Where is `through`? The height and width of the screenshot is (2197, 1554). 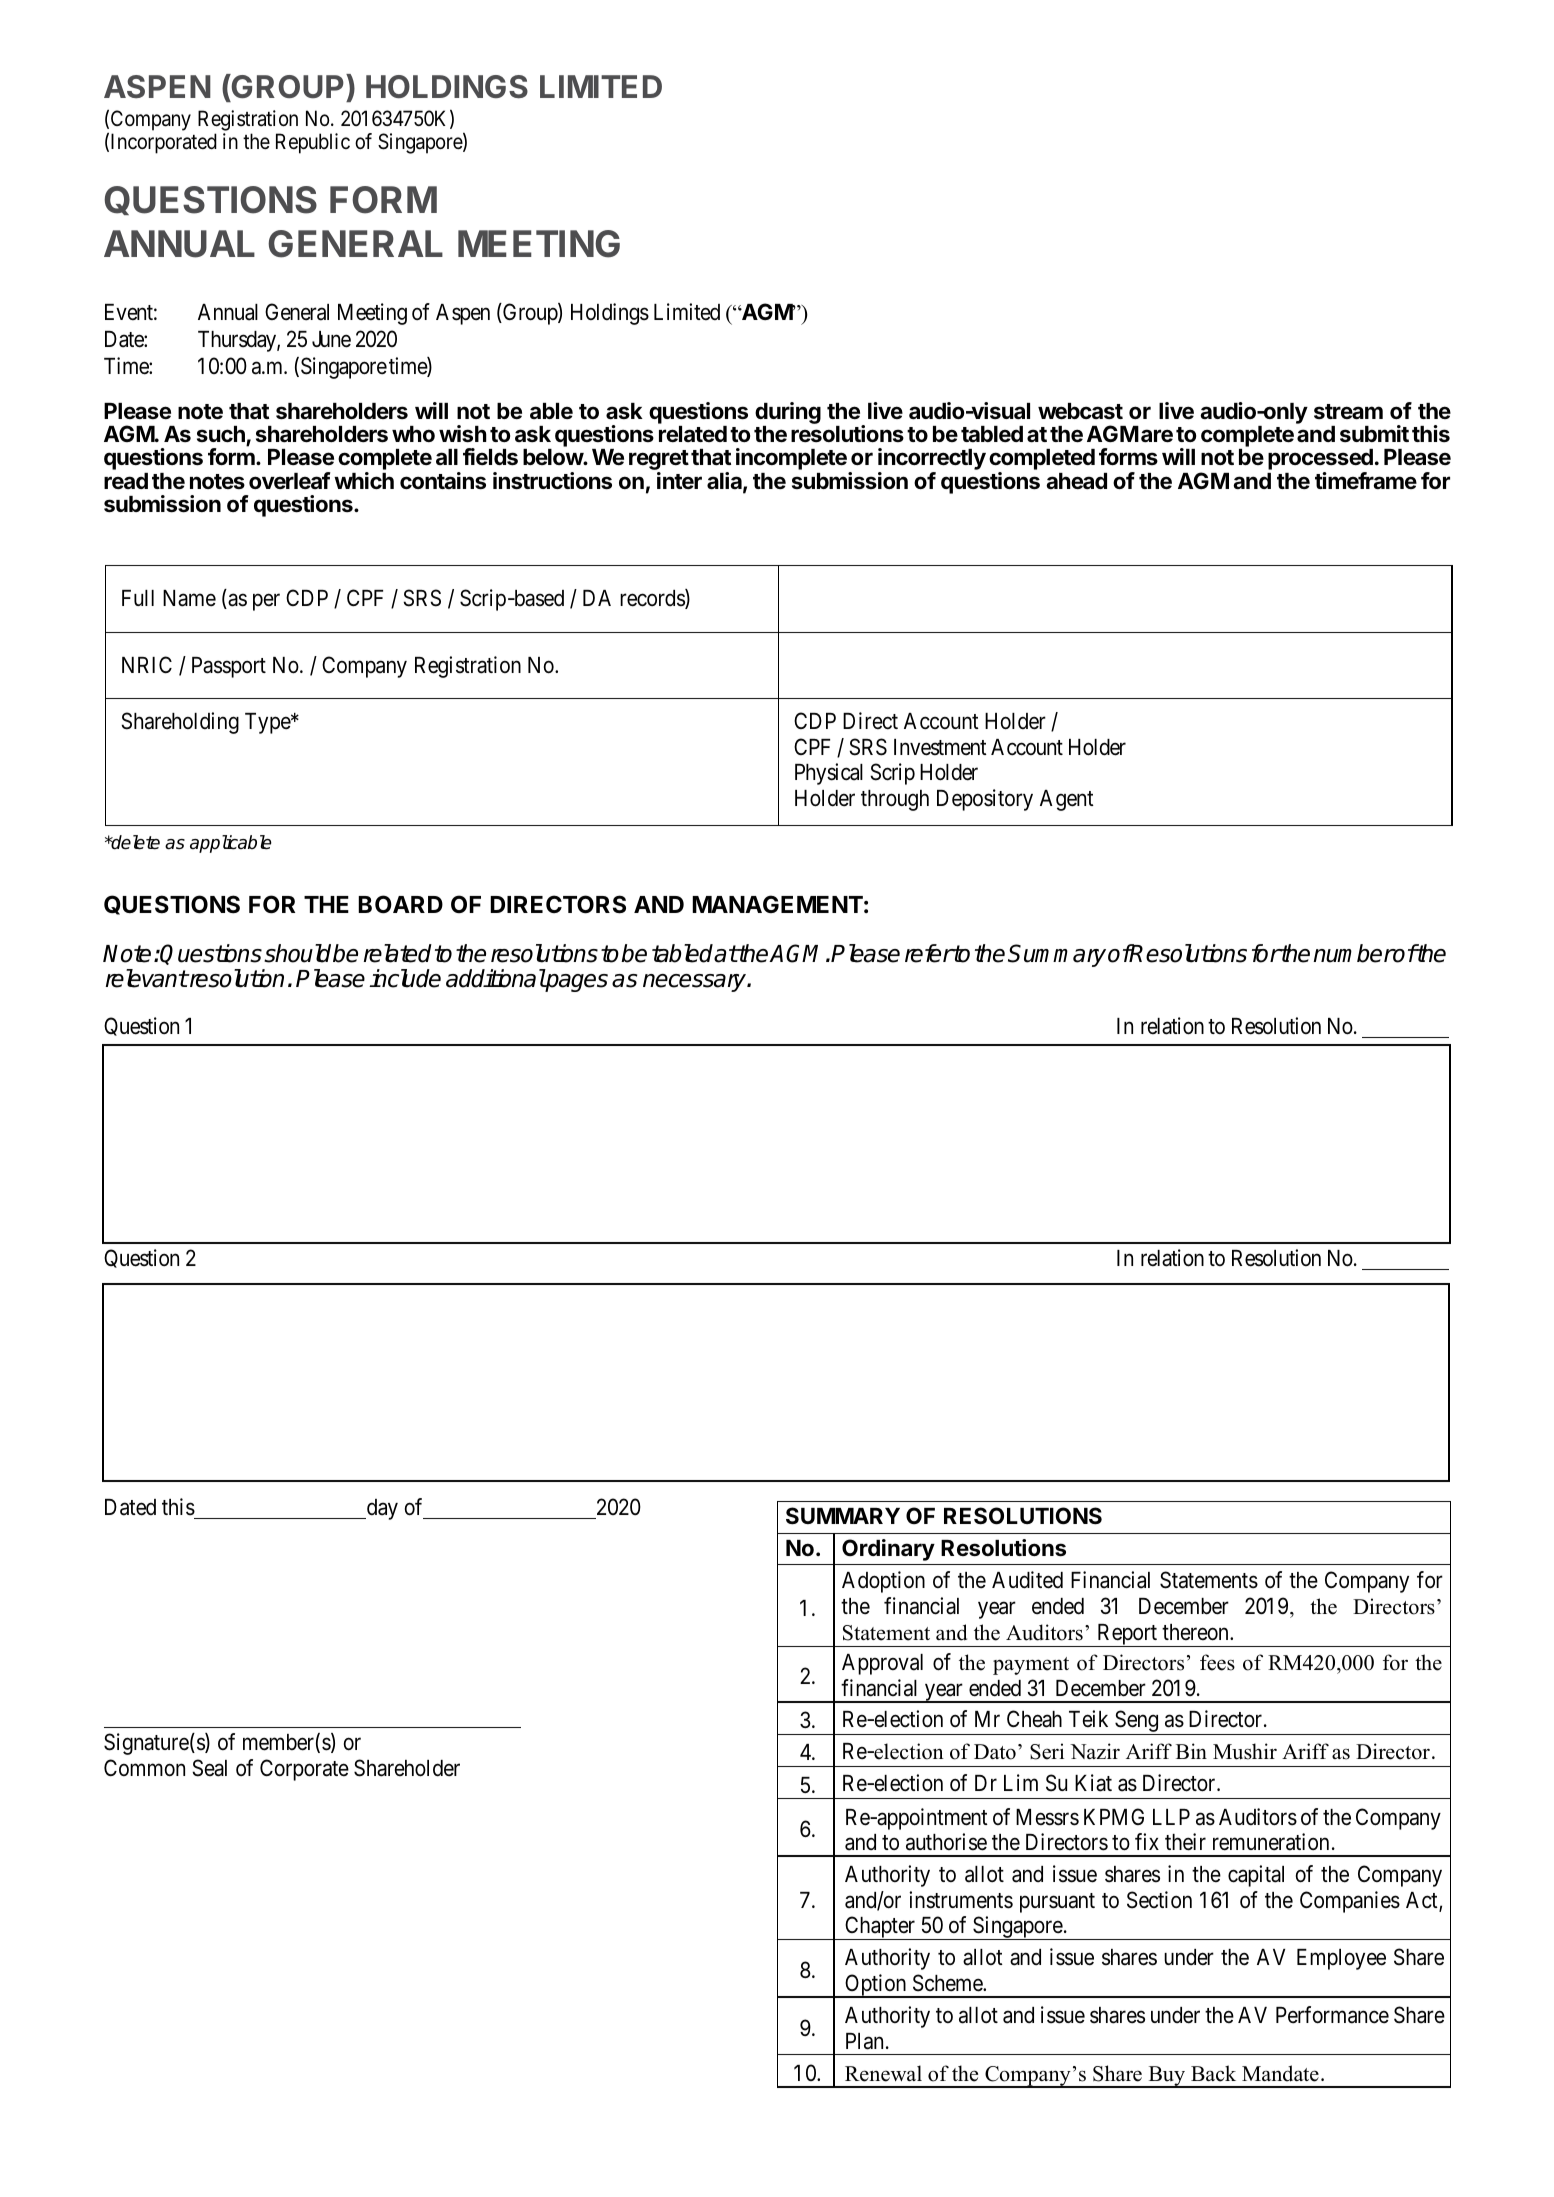
through is located at coordinates (895, 800).
